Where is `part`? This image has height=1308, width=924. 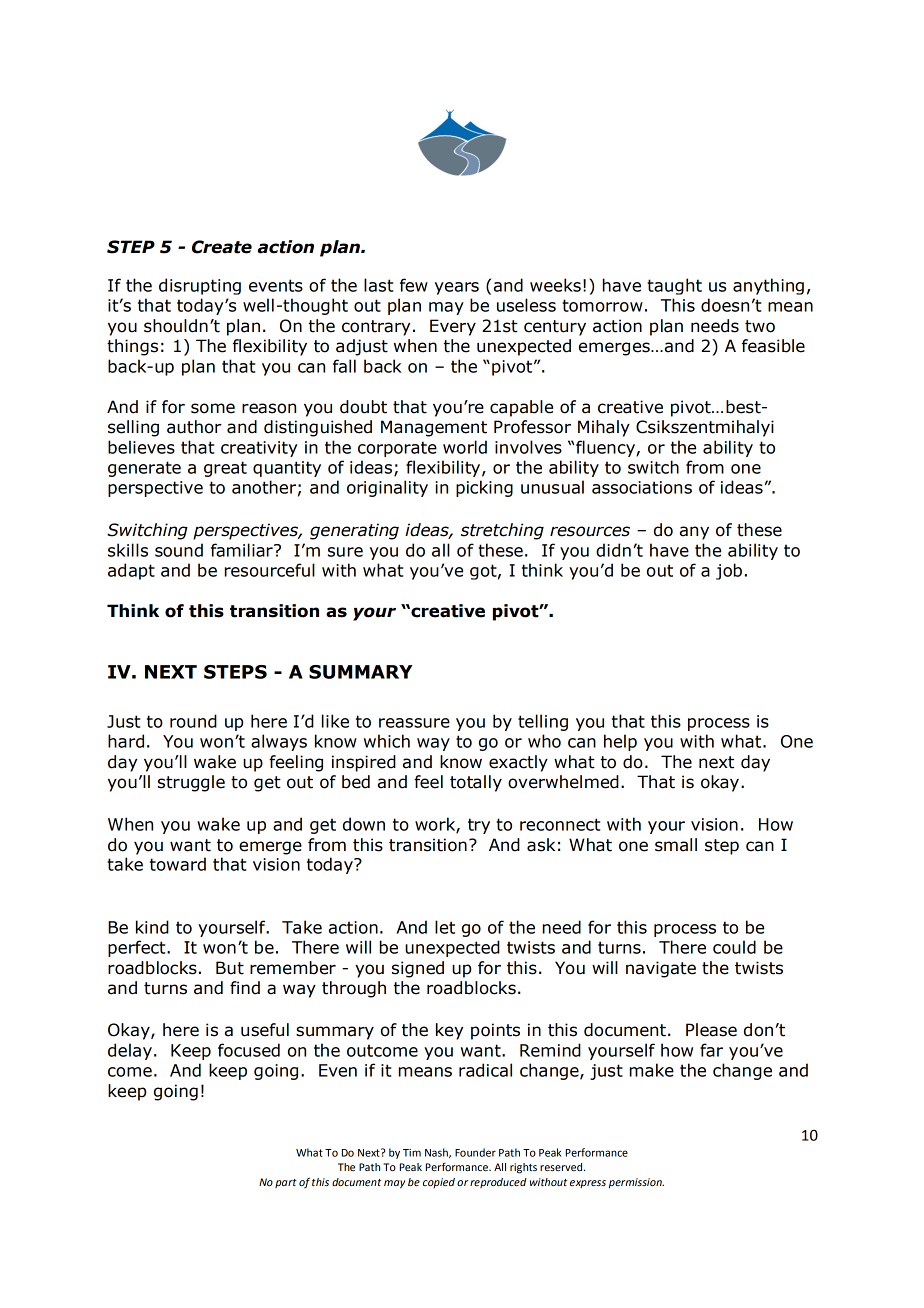 part is located at coordinates (286, 1183).
